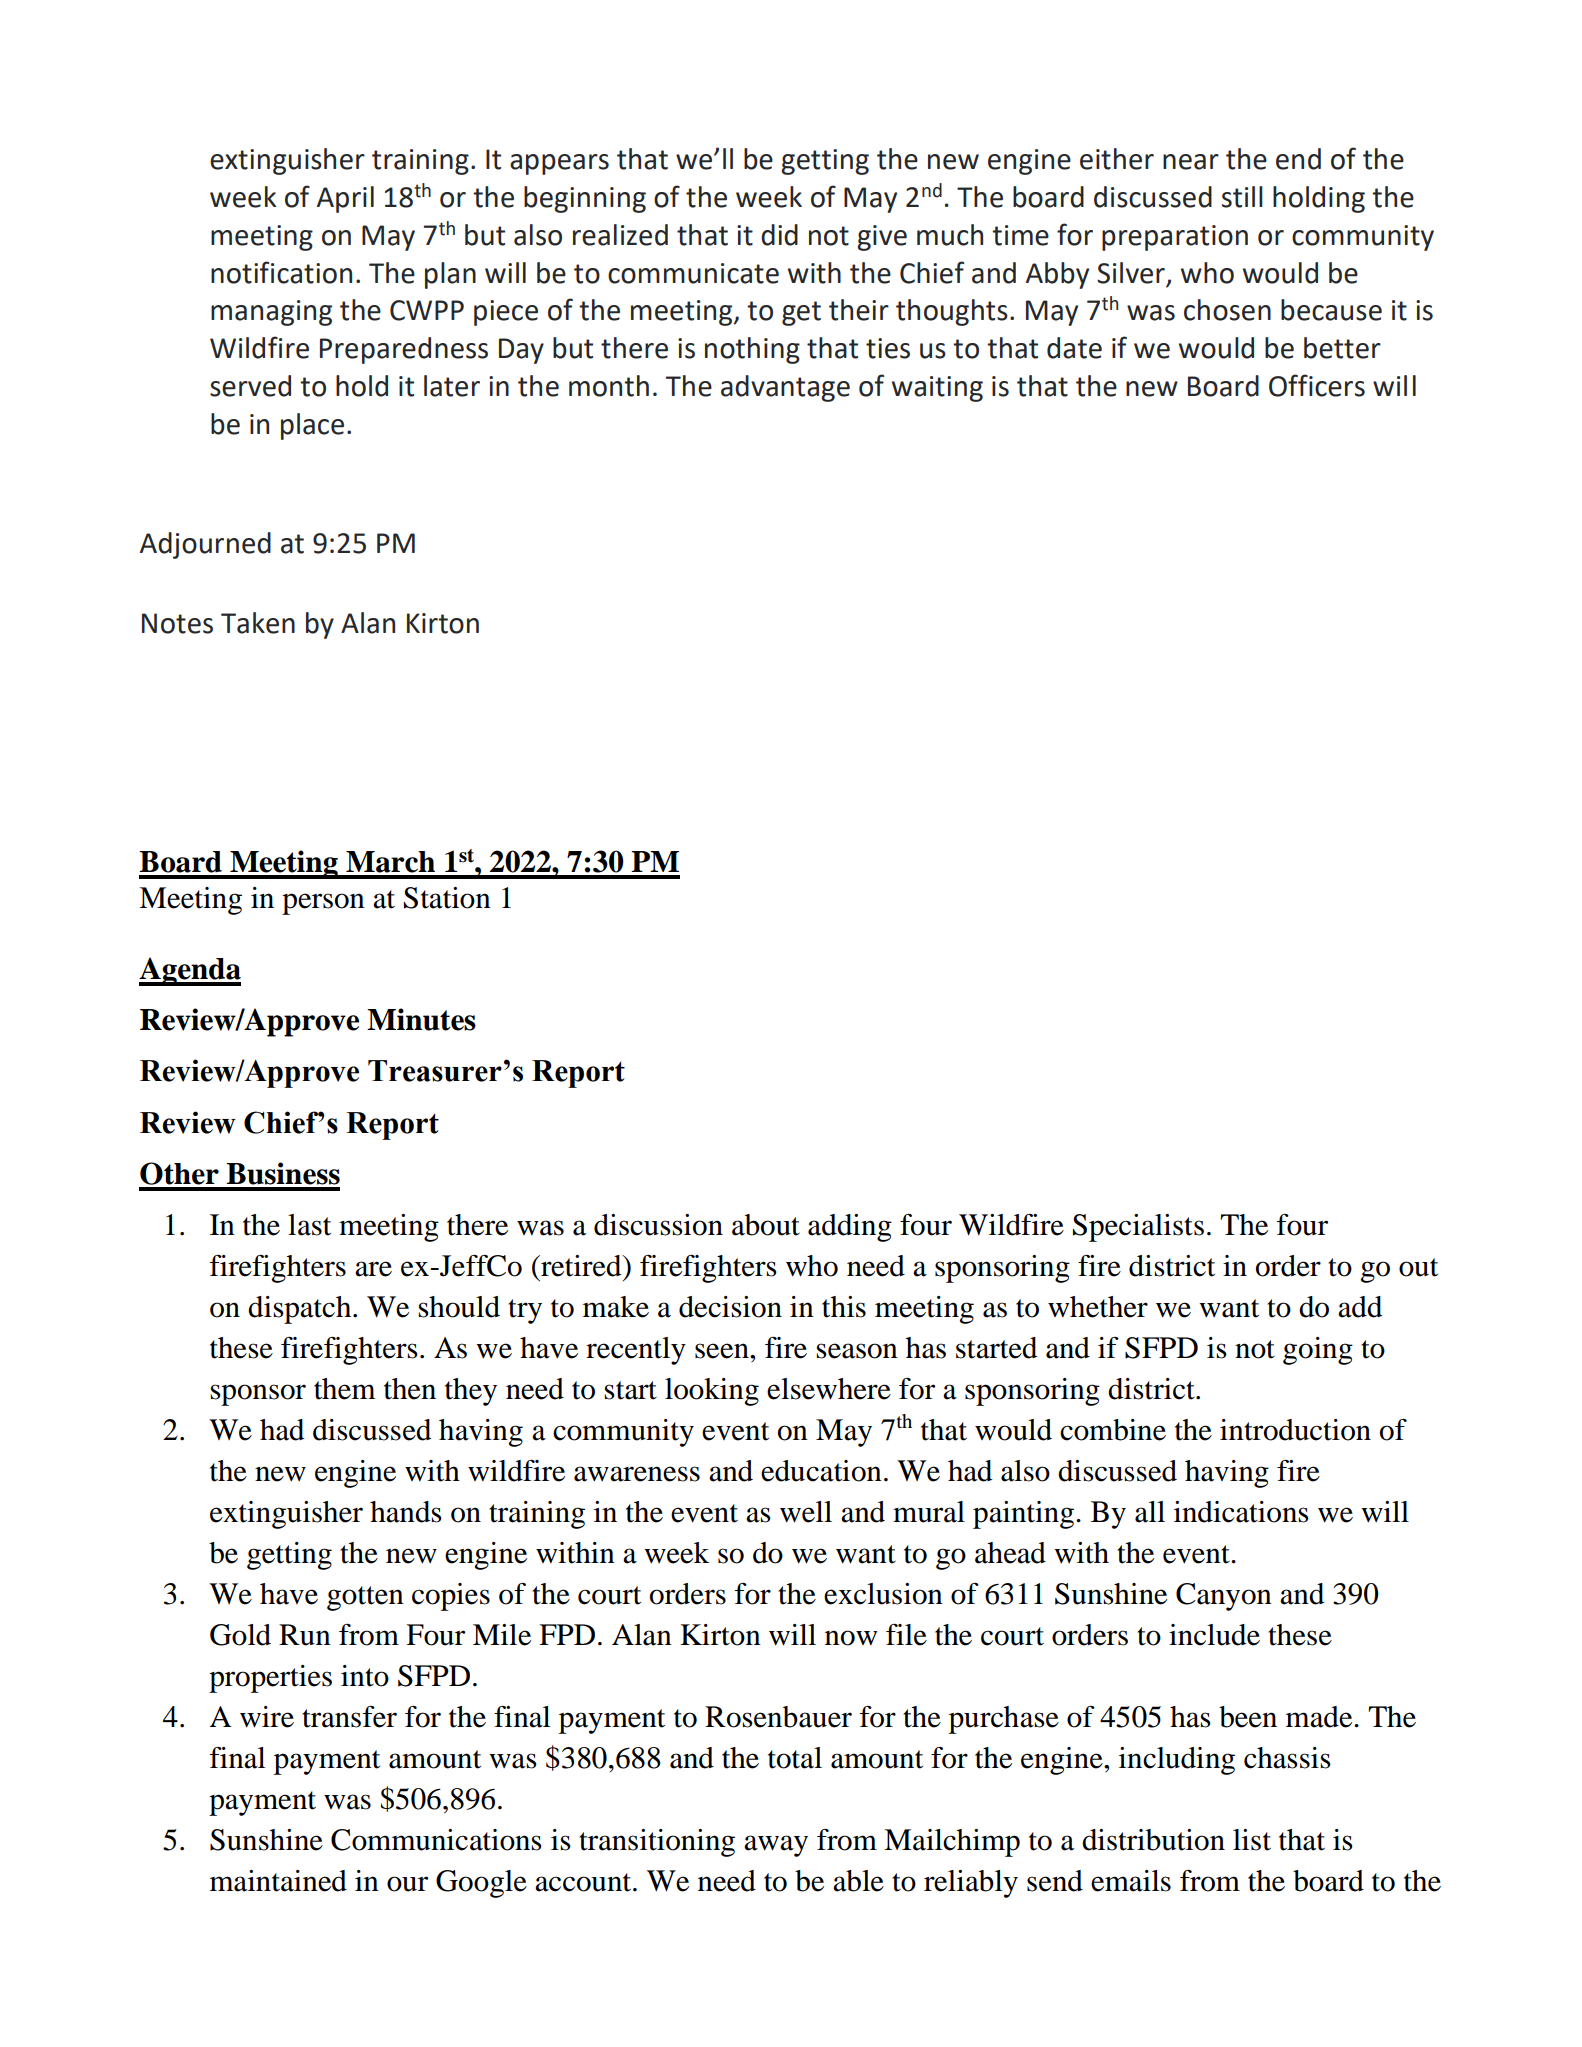 The height and width of the document is (2047, 1582). I want to click on advantage, so click(785, 388).
